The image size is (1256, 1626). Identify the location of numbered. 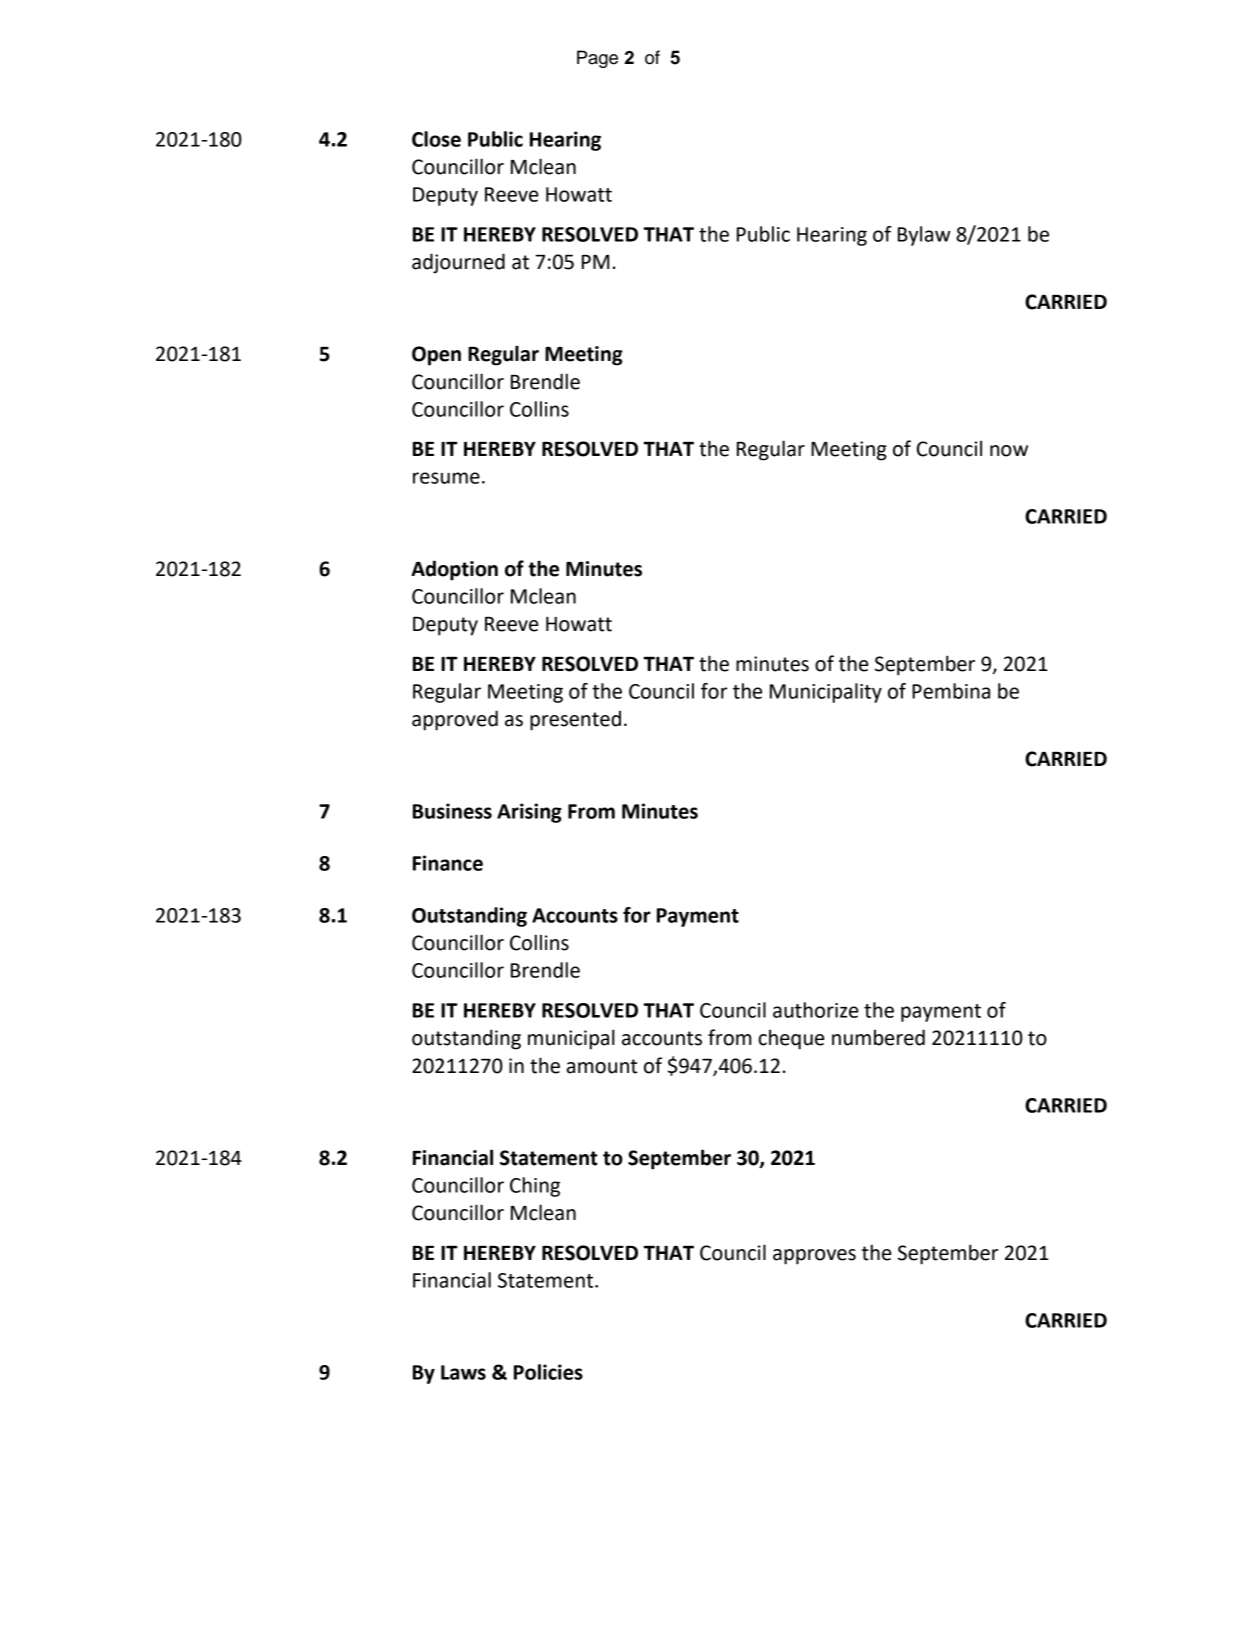
(878, 1037).
